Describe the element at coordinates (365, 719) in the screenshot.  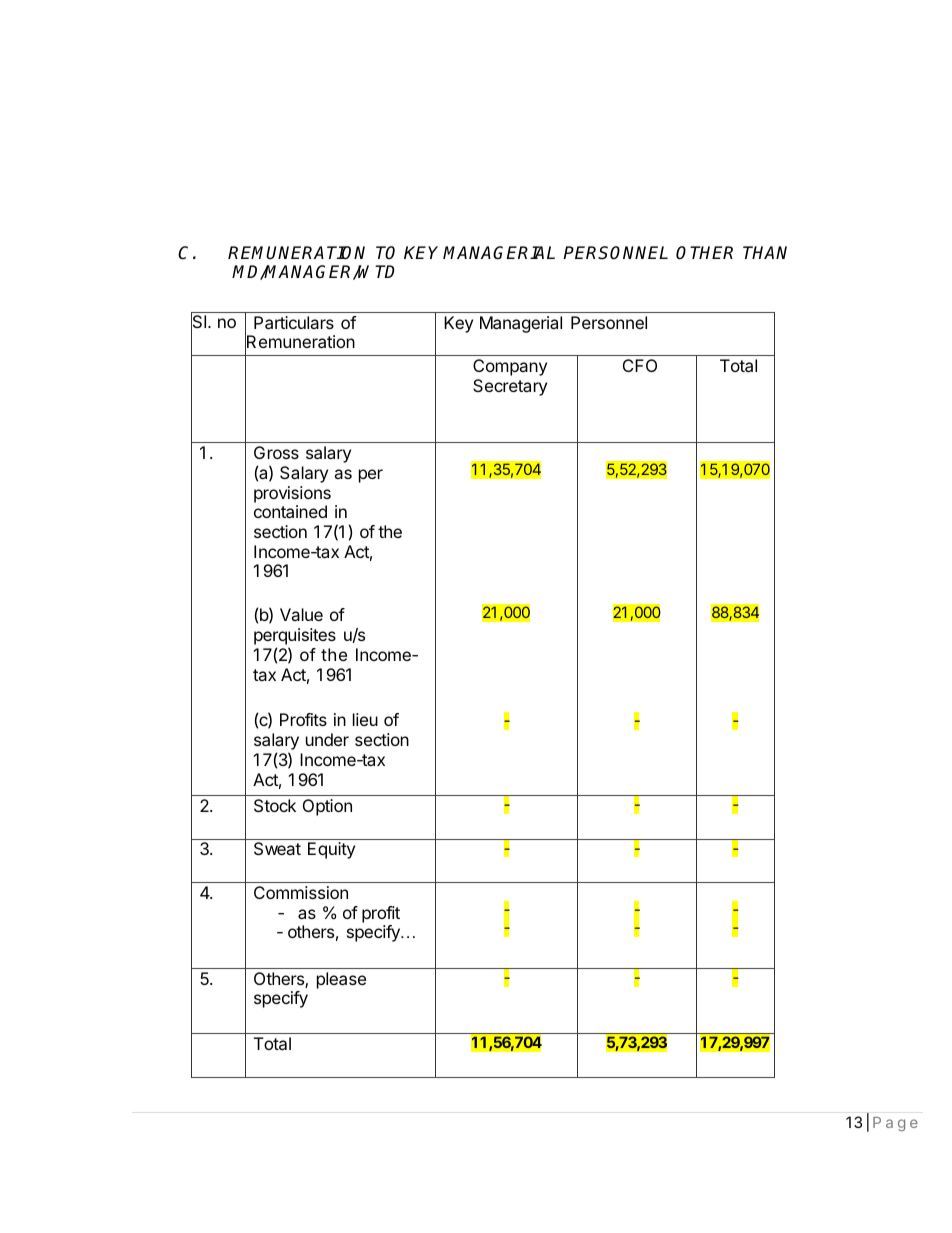
I see `lieu` at that location.
